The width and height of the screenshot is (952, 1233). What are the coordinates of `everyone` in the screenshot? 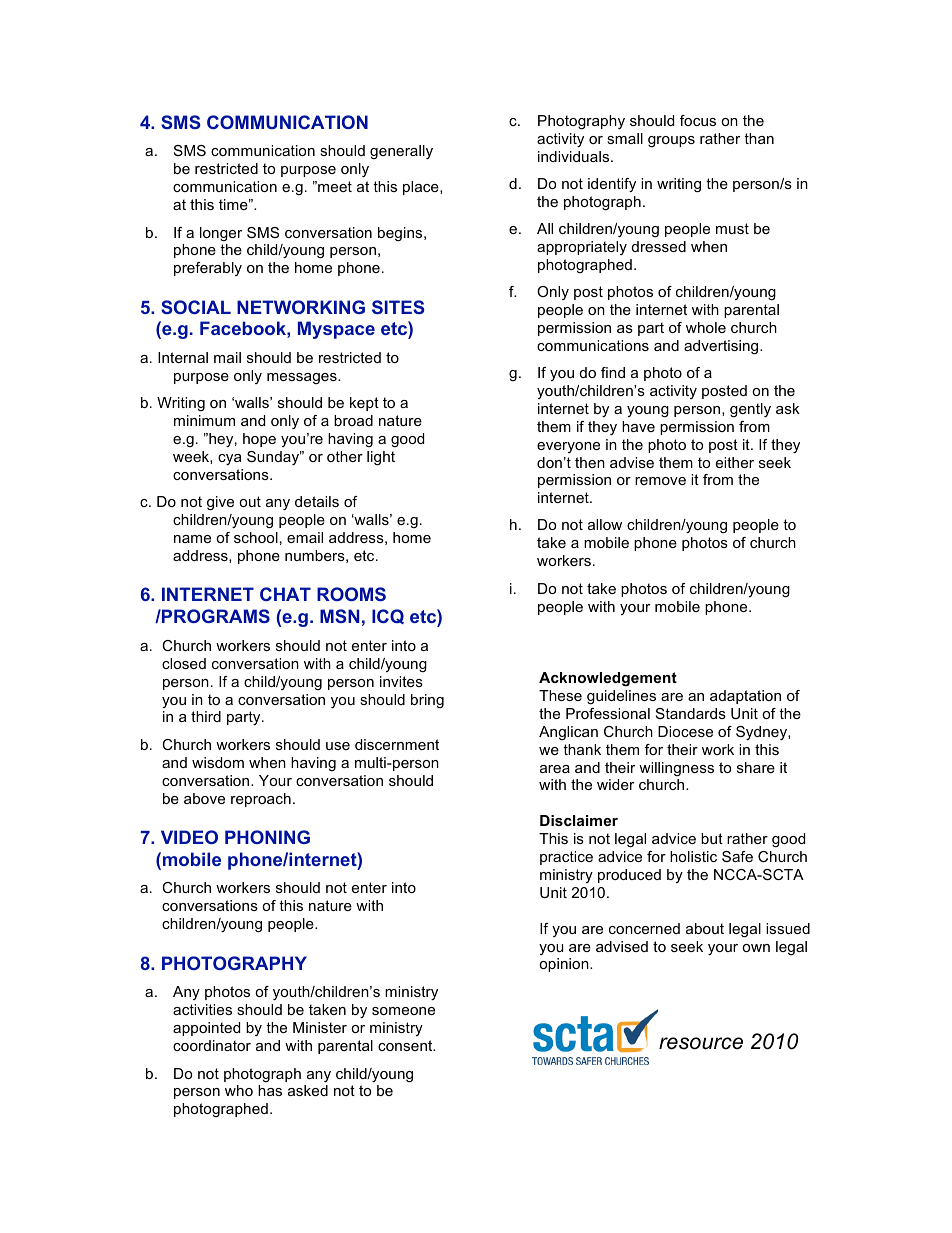 It's located at (568, 447).
